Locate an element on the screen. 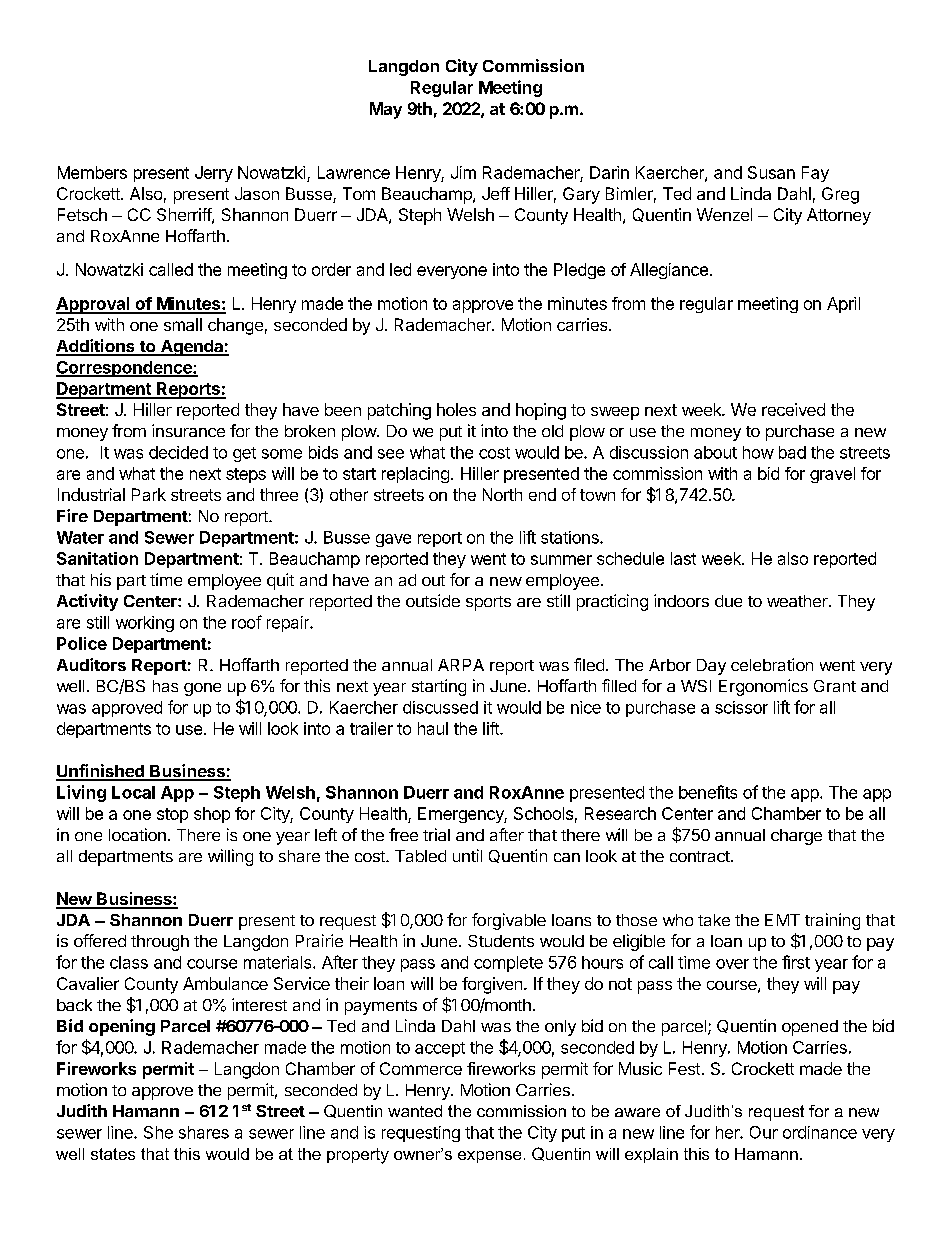 The width and height of the screenshot is (952, 1233). Jerry is located at coordinates (214, 174).
